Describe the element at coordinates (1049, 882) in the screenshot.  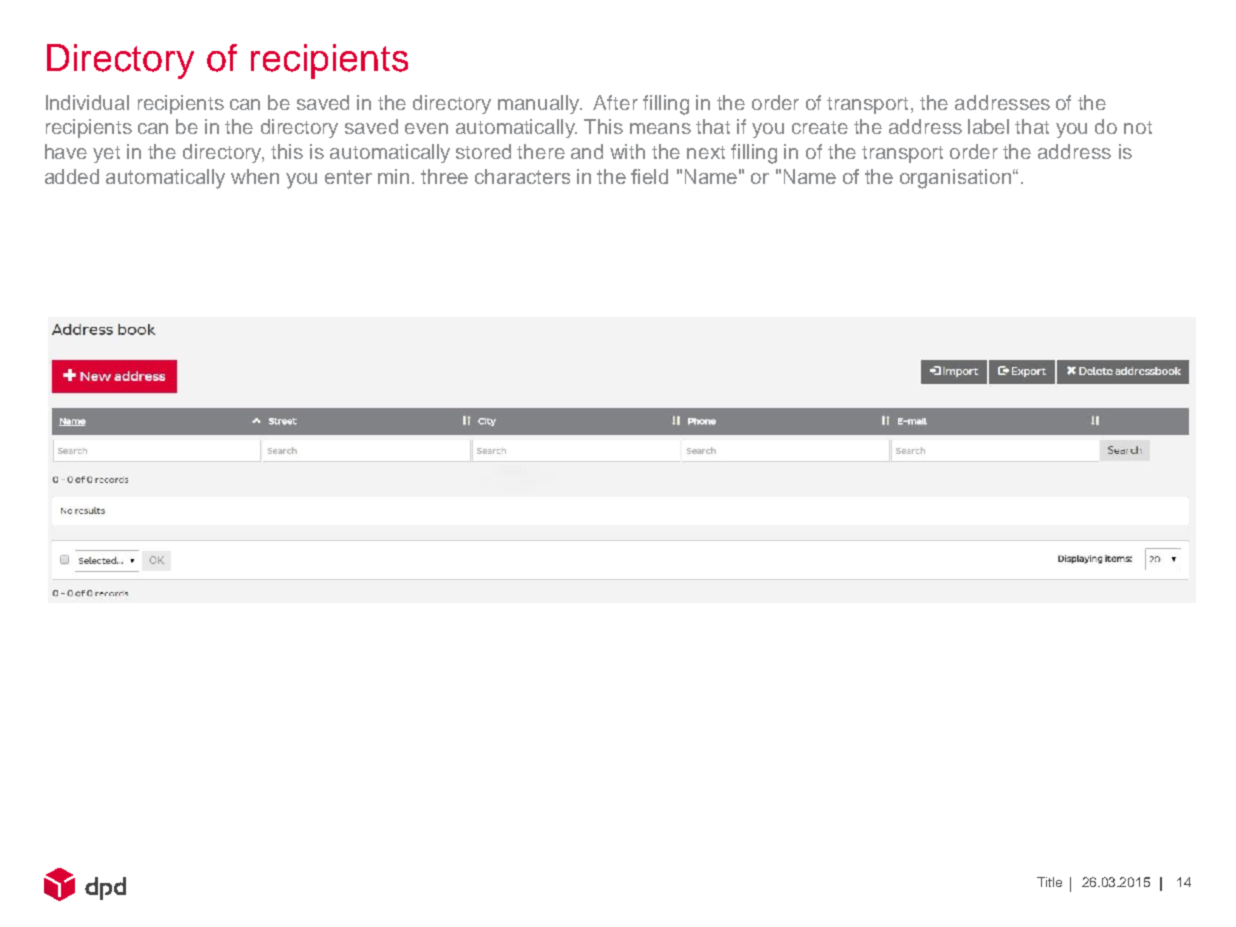
I see `Title` at that location.
